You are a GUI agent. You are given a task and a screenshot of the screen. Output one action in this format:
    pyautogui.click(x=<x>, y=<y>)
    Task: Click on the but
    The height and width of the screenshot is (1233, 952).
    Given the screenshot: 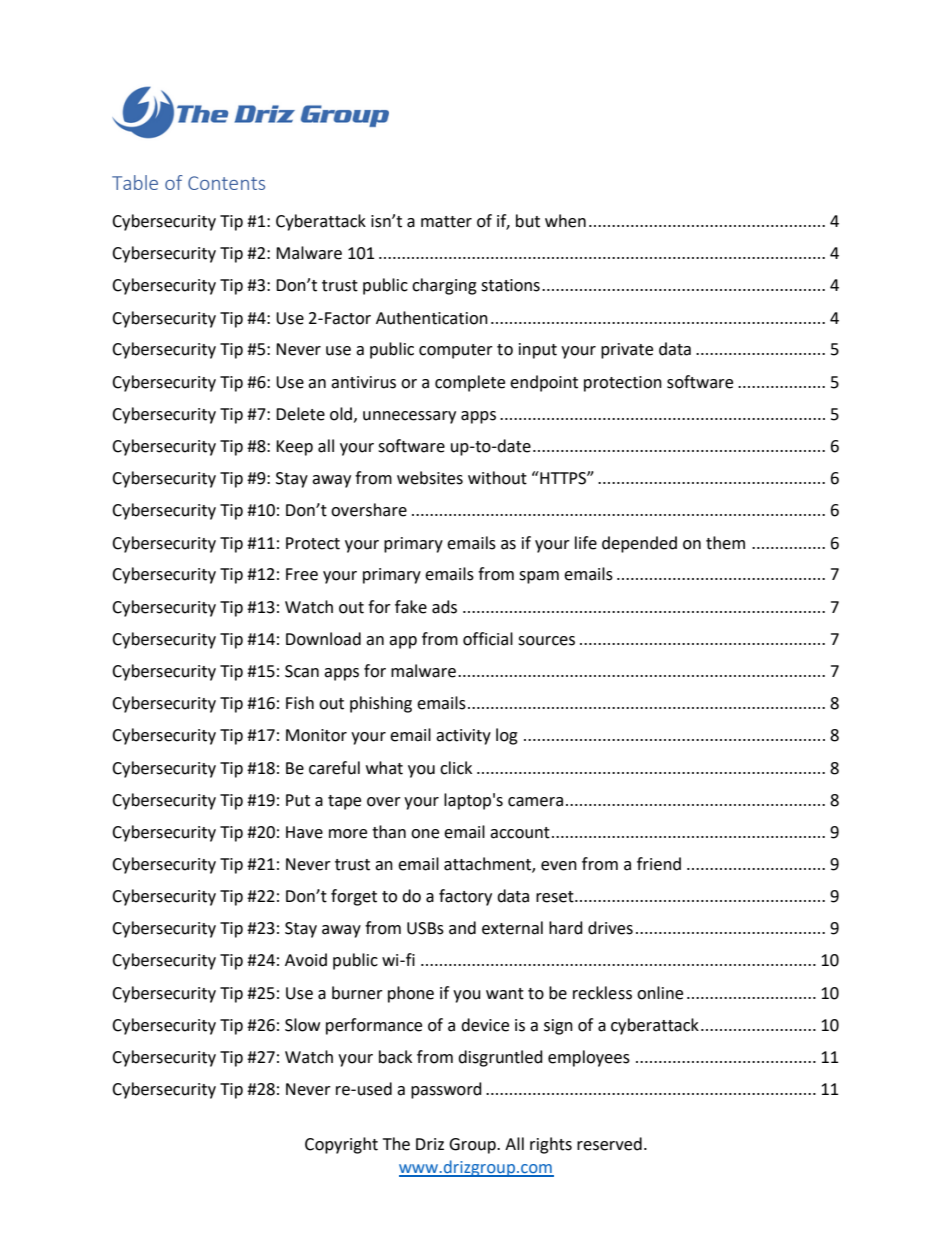 What is the action you would take?
    pyautogui.click(x=528, y=221)
